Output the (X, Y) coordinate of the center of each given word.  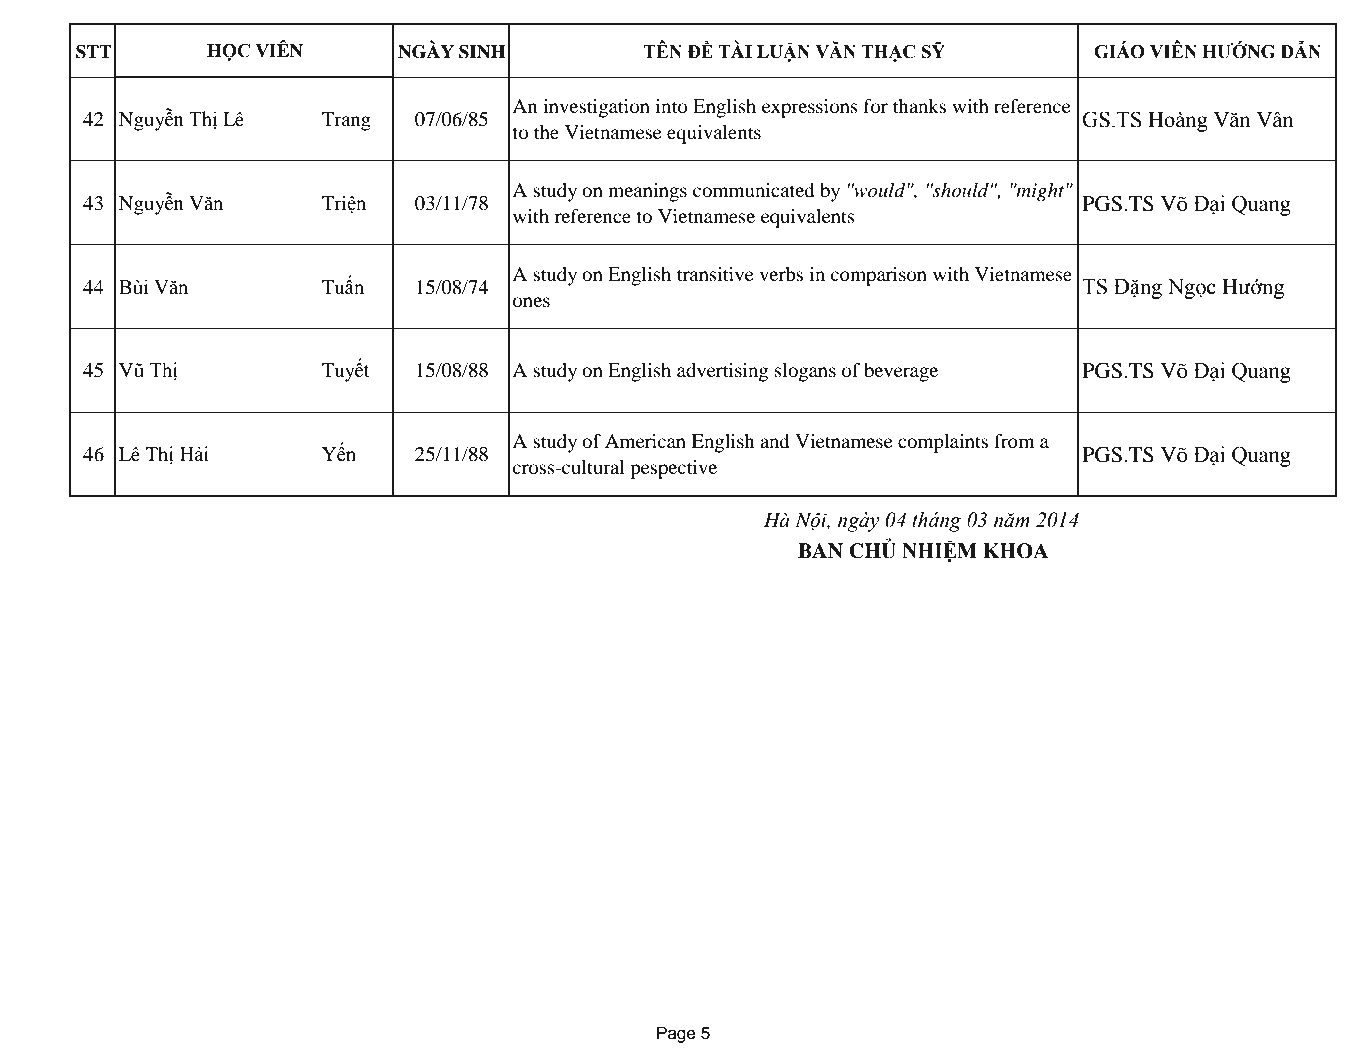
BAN (820, 551)
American (645, 441)
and (774, 441)
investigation (596, 108)
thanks (919, 106)
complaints (943, 443)
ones (531, 302)
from (1014, 441)
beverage (901, 372)
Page (676, 1034)
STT (94, 52)
